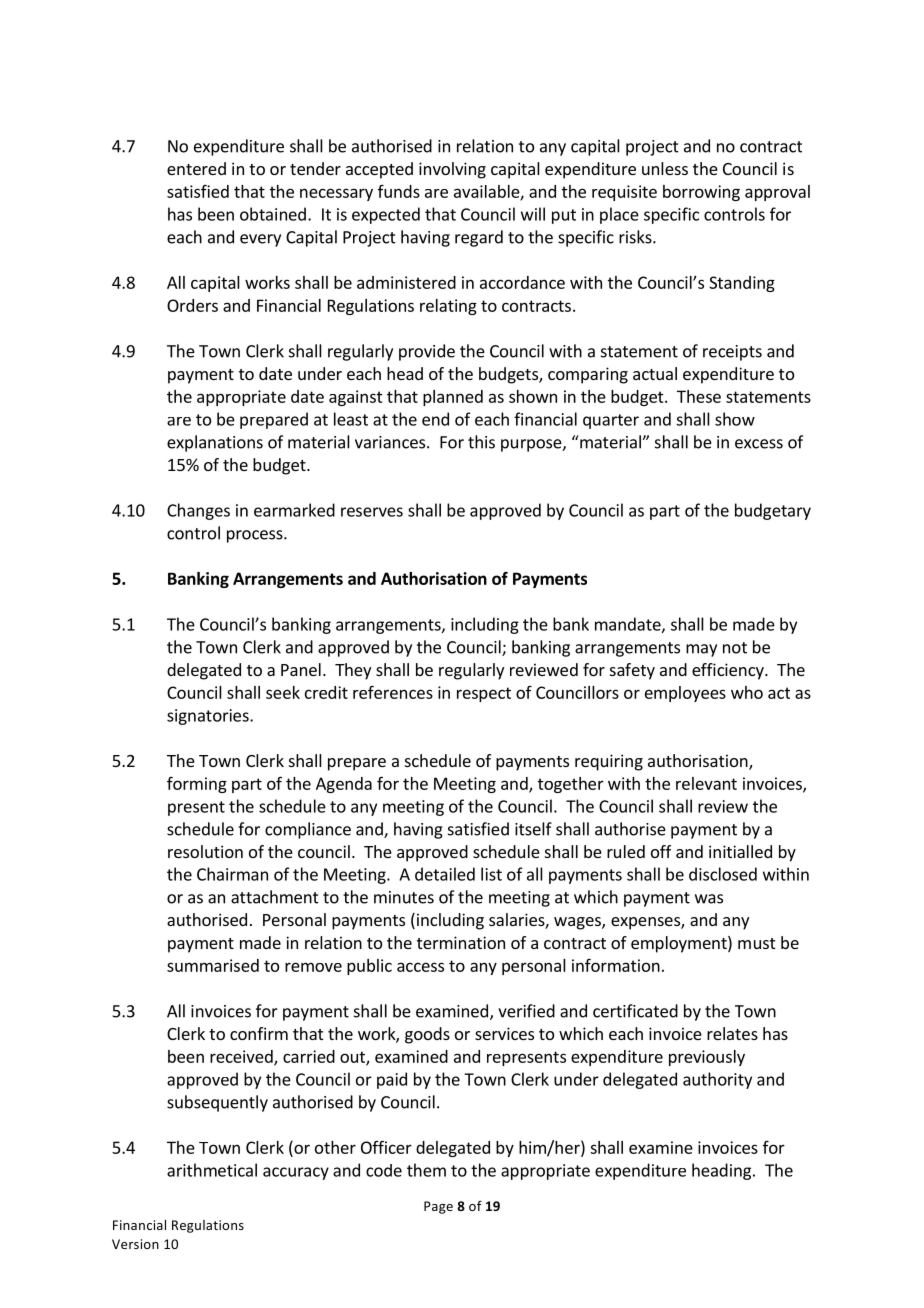  Describe the element at coordinates (198, 511) in the screenshot. I see `Changes` at that location.
